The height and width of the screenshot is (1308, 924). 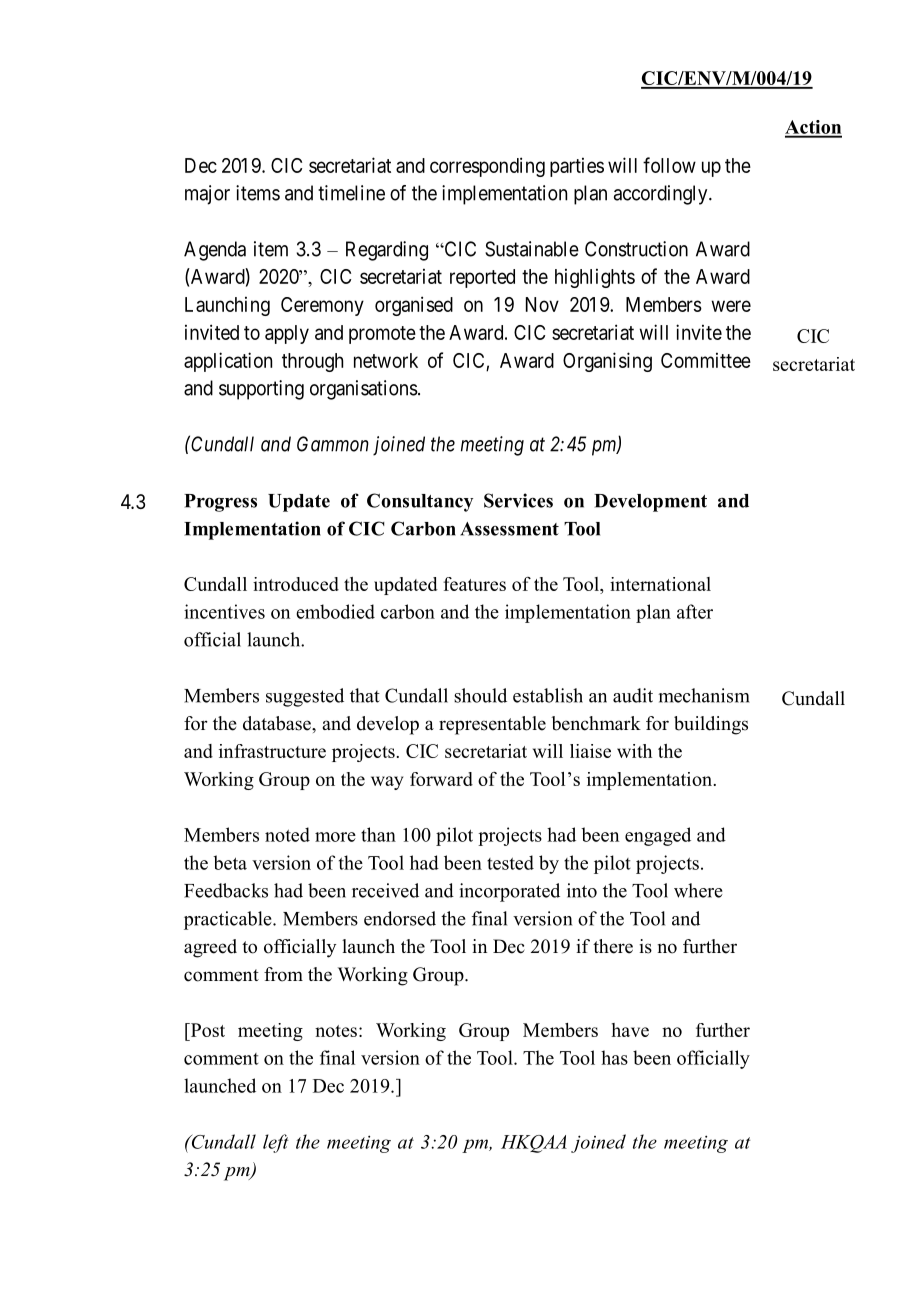 What do you see at coordinates (207, 195) in the screenshot?
I see `major` at bounding box center [207, 195].
